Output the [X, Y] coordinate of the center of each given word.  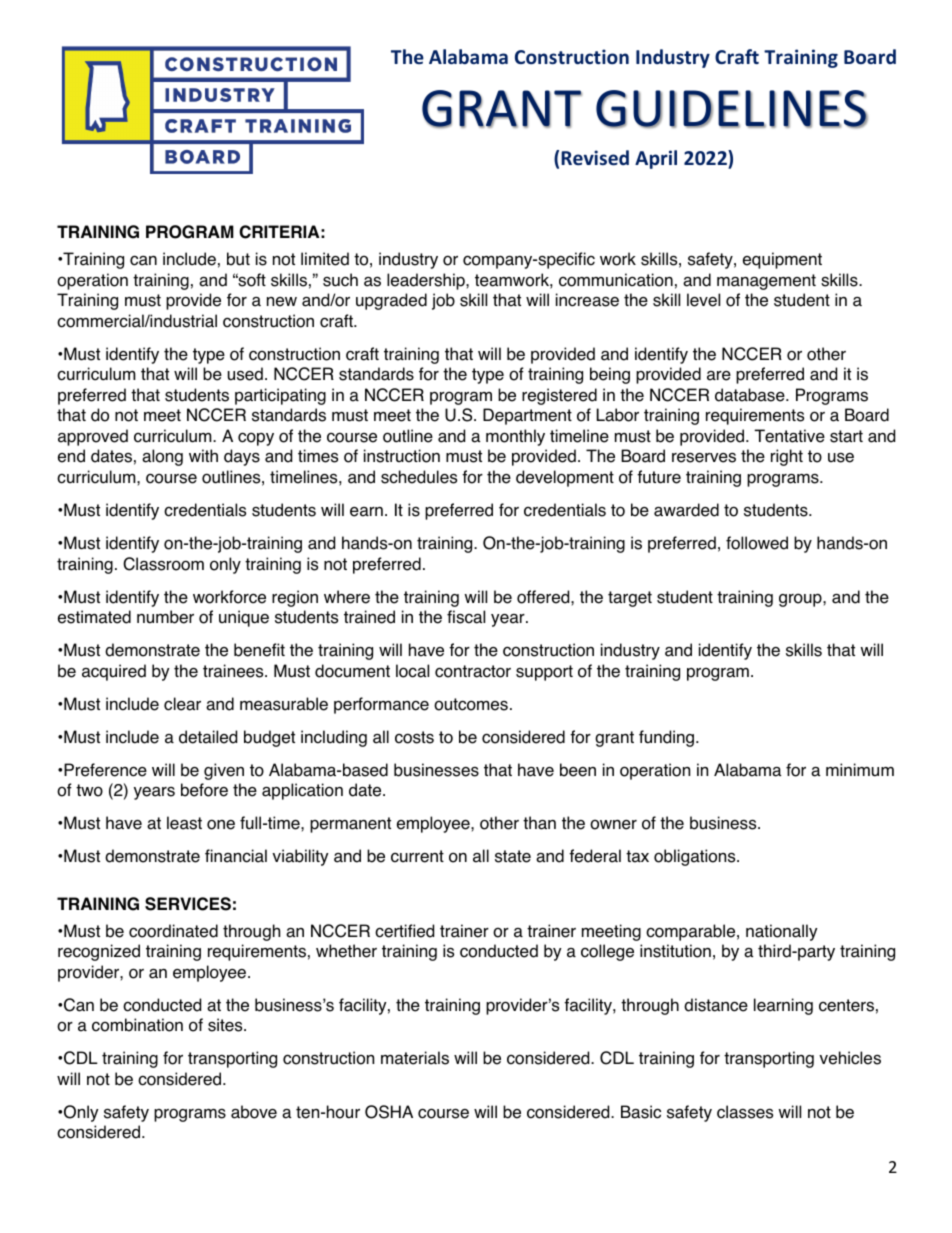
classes [745, 1112]
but [238, 259]
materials [415, 1058]
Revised [595, 158]
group [801, 600]
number [165, 617]
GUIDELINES [732, 109]
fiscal [466, 617]
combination [137, 1025]
